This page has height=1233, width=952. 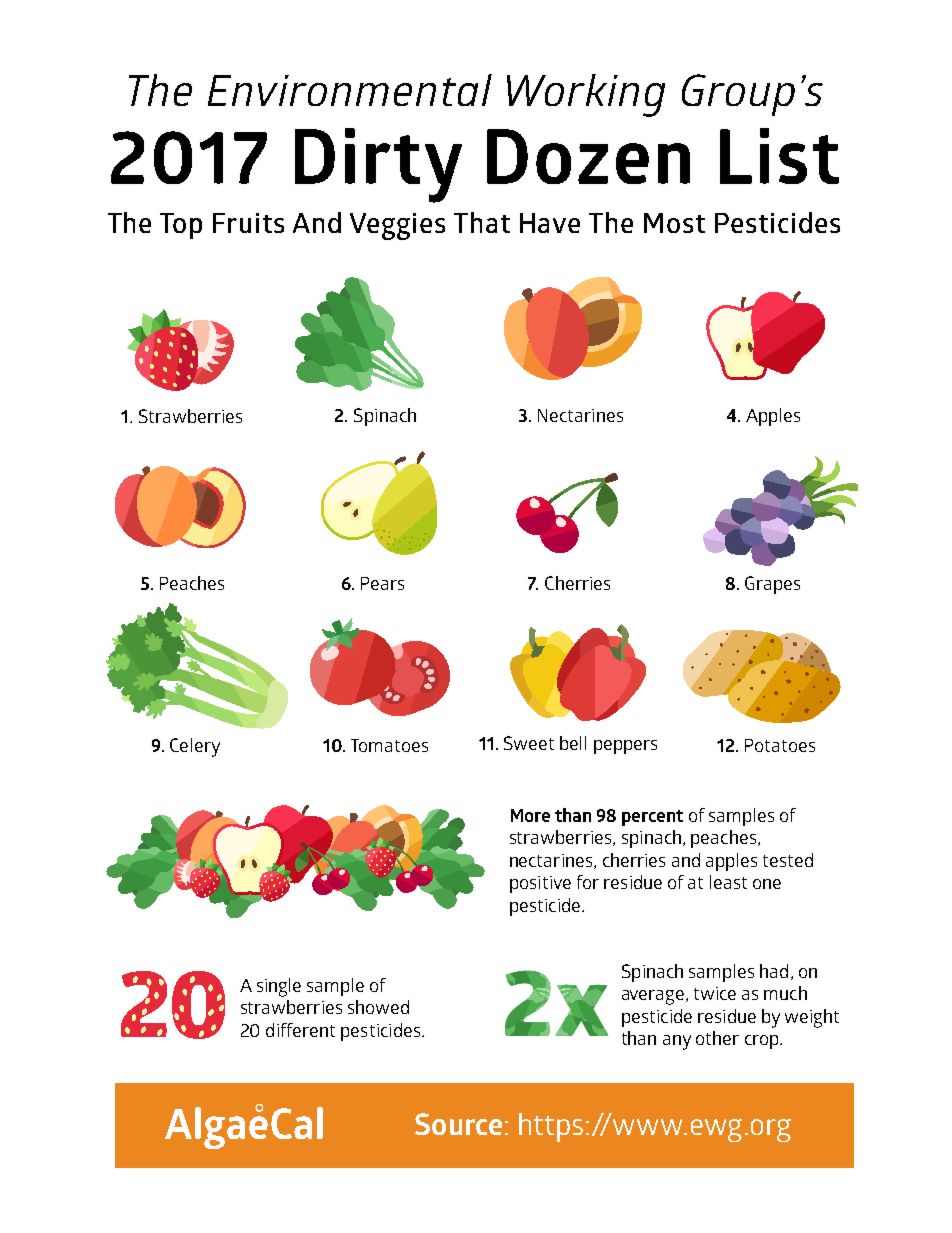 I want to click on single, so click(x=279, y=987).
